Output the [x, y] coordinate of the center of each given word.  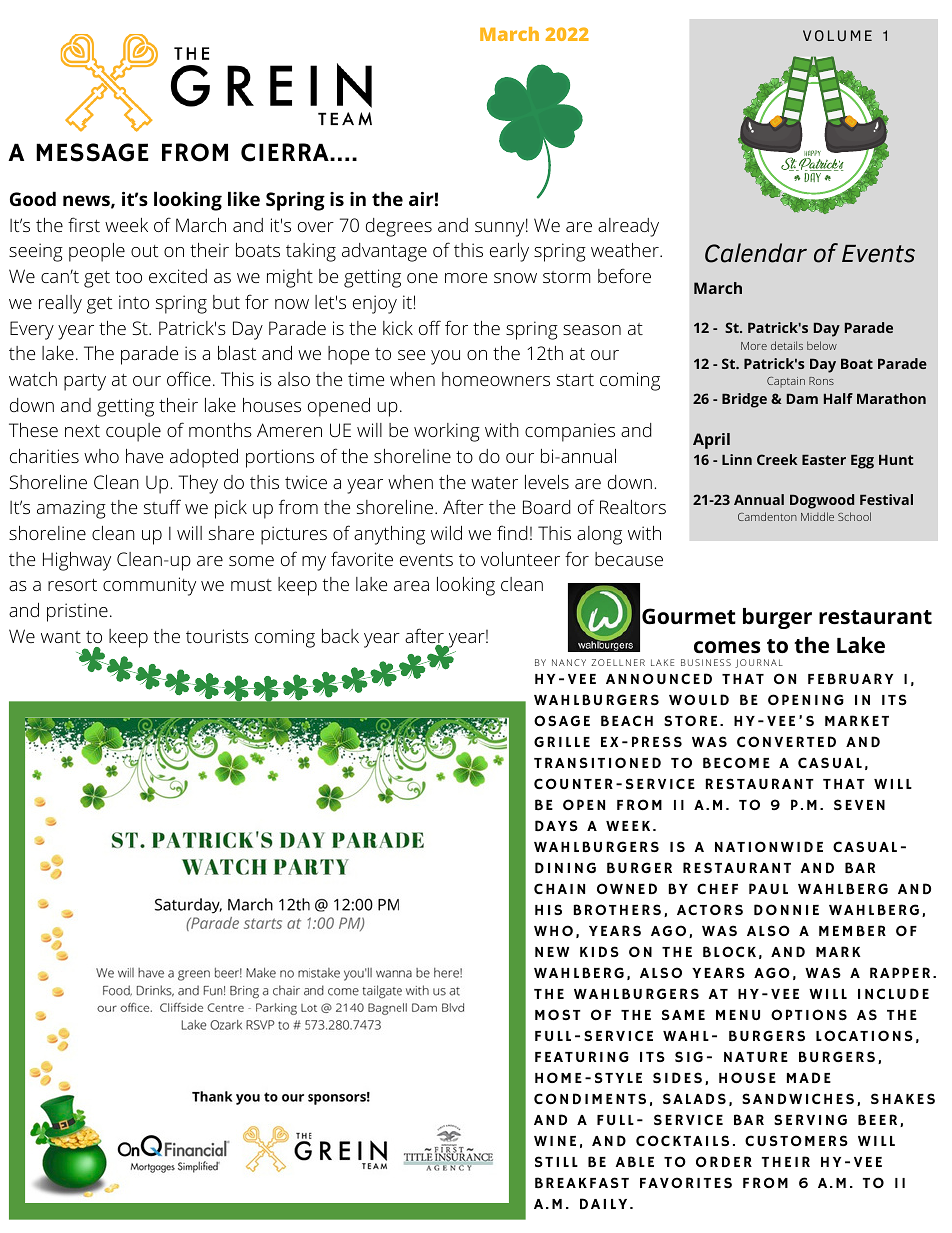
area [411, 586]
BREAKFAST [582, 1182]
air [421, 199]
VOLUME [837, 35]
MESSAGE [92, 152]
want [61, 637]
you [445, 357]
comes [727, 647]
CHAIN [559, 888]
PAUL [768, 888]
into [134, 302]
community [149, 586]
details [787, 345]
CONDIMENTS [590, 1098]
